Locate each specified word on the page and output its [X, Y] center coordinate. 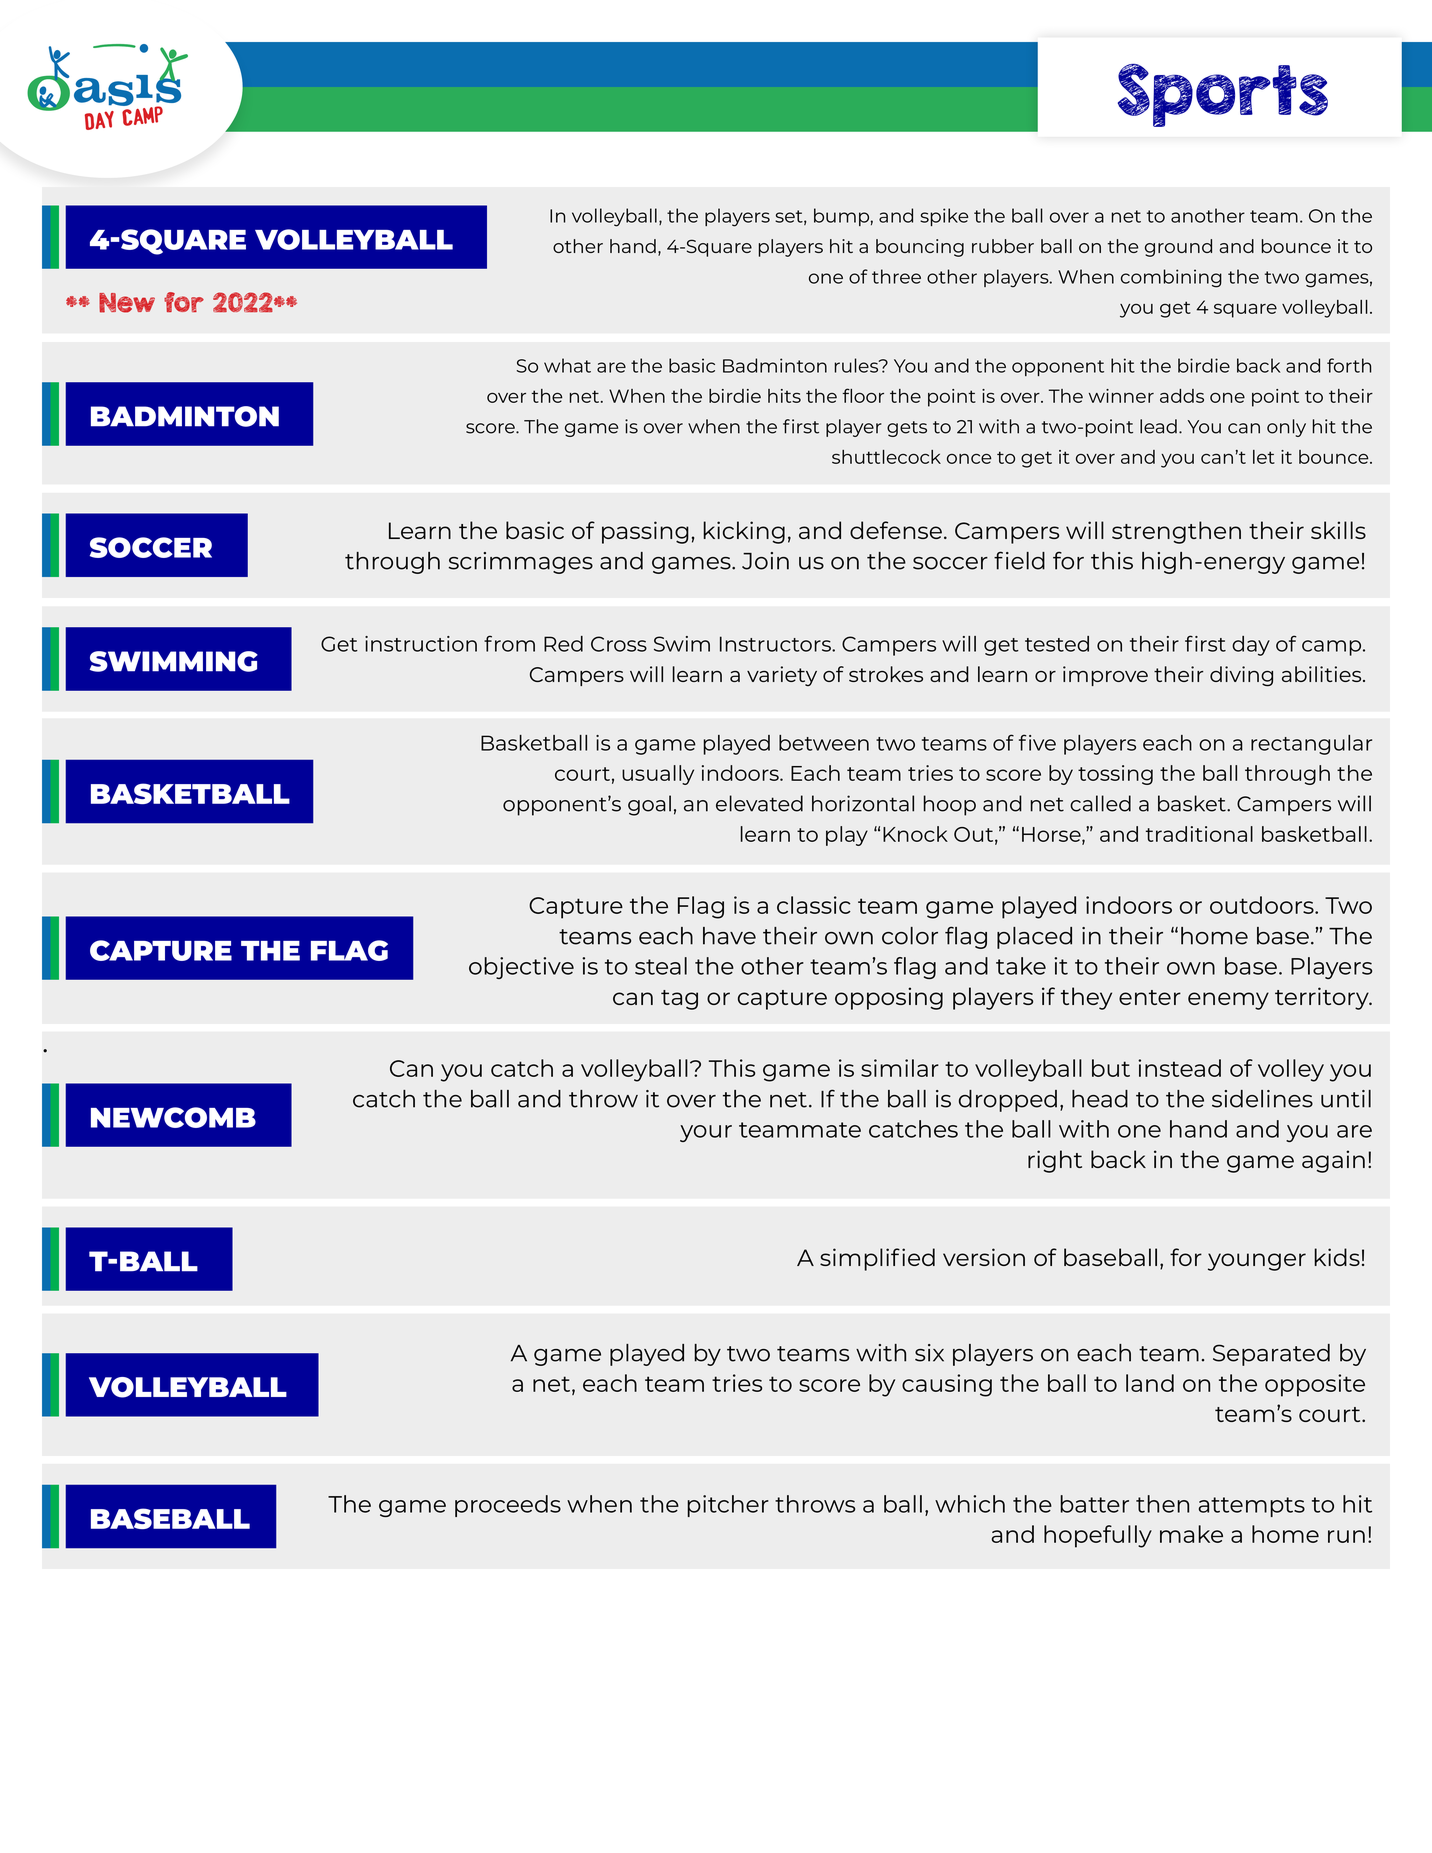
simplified [877, 1259]
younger [1257, 1262]
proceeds [508, 1506]
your [706, 1133]
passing [645, 532]
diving [1241, 676]
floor [863, 395]
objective [521, 968]
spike [944, 217]
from [509, 643]
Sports [1223, 95]
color [910, 936]
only [1286, 428]
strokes [886, 674]
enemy [1228, 1001]
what [567, 365]
